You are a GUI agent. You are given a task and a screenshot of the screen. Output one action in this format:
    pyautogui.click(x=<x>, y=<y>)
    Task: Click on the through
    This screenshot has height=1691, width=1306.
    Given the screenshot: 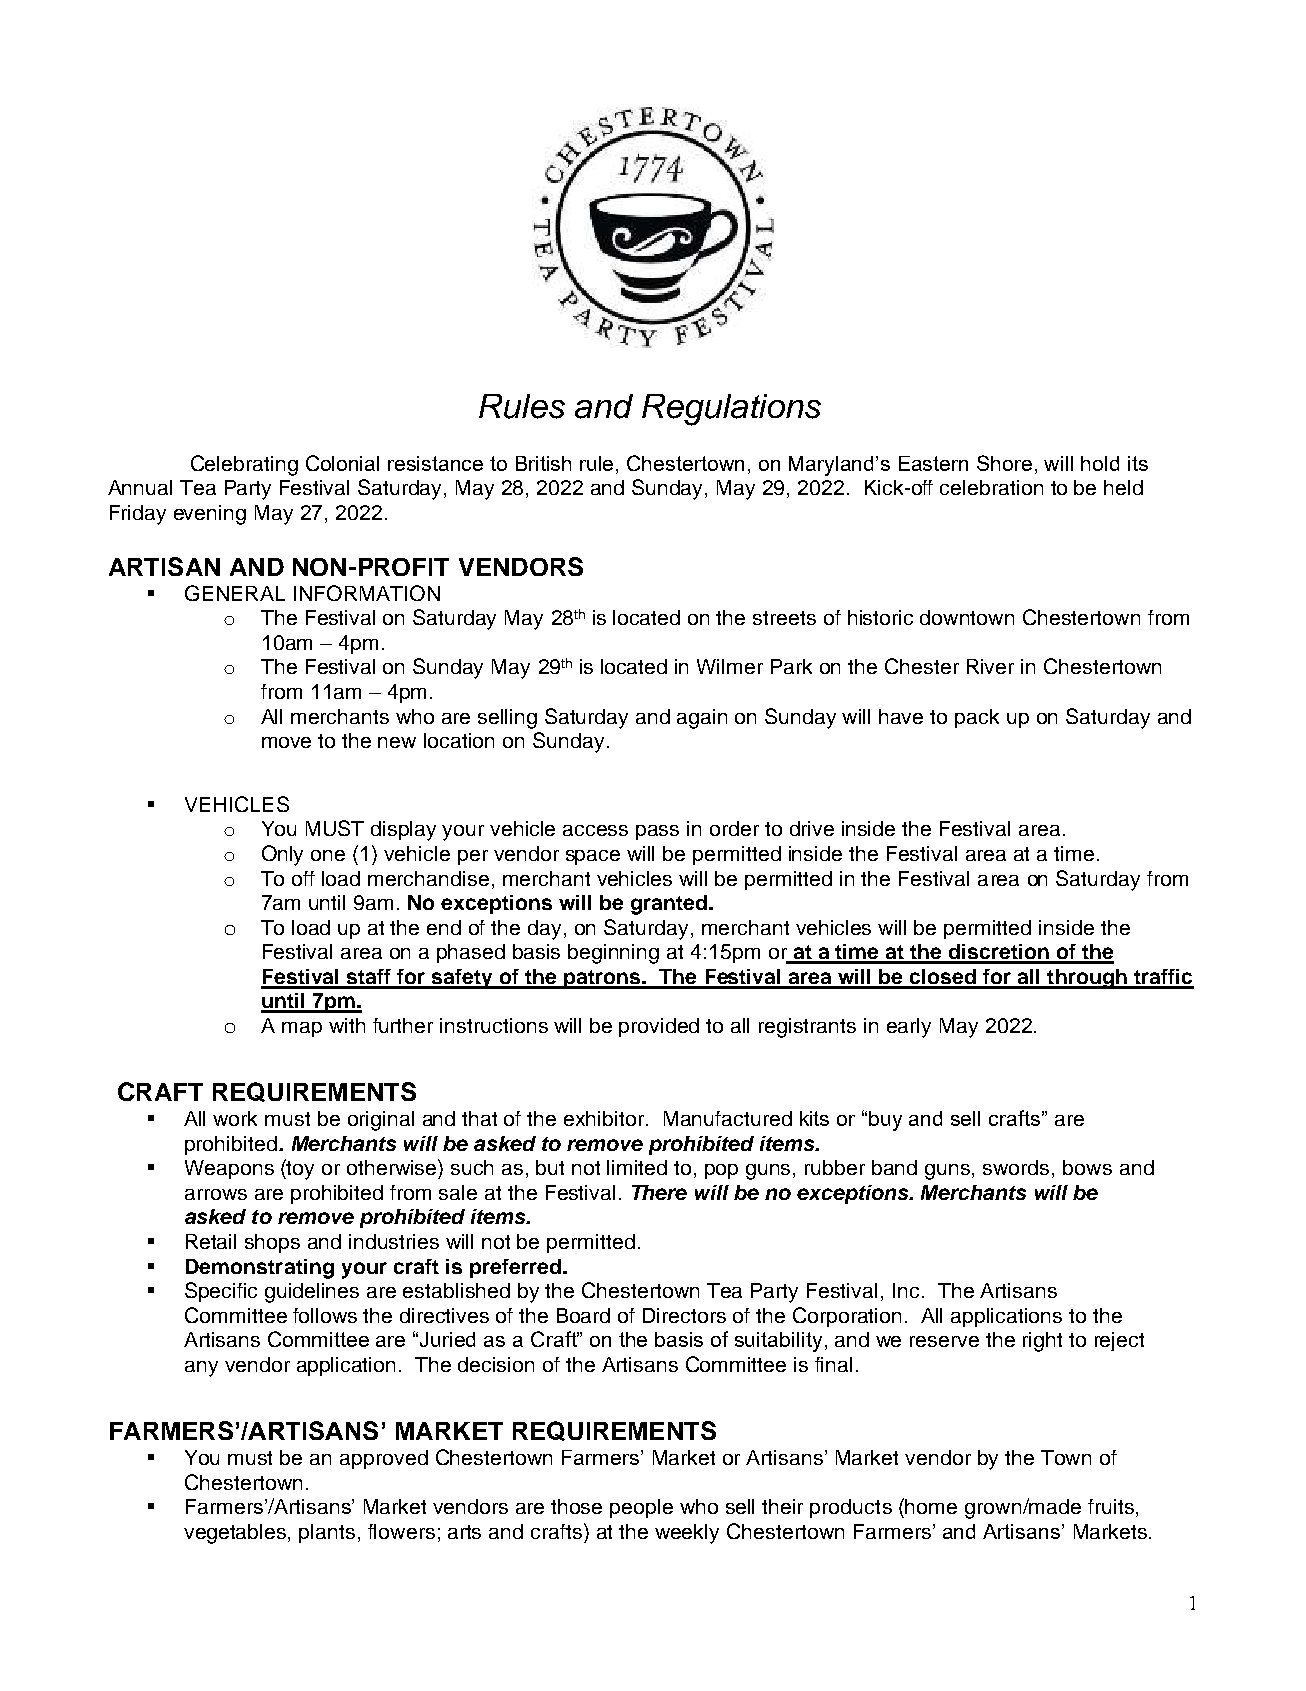 What is the action you would take?
    pyautogui.click(x=1087, y=979)
